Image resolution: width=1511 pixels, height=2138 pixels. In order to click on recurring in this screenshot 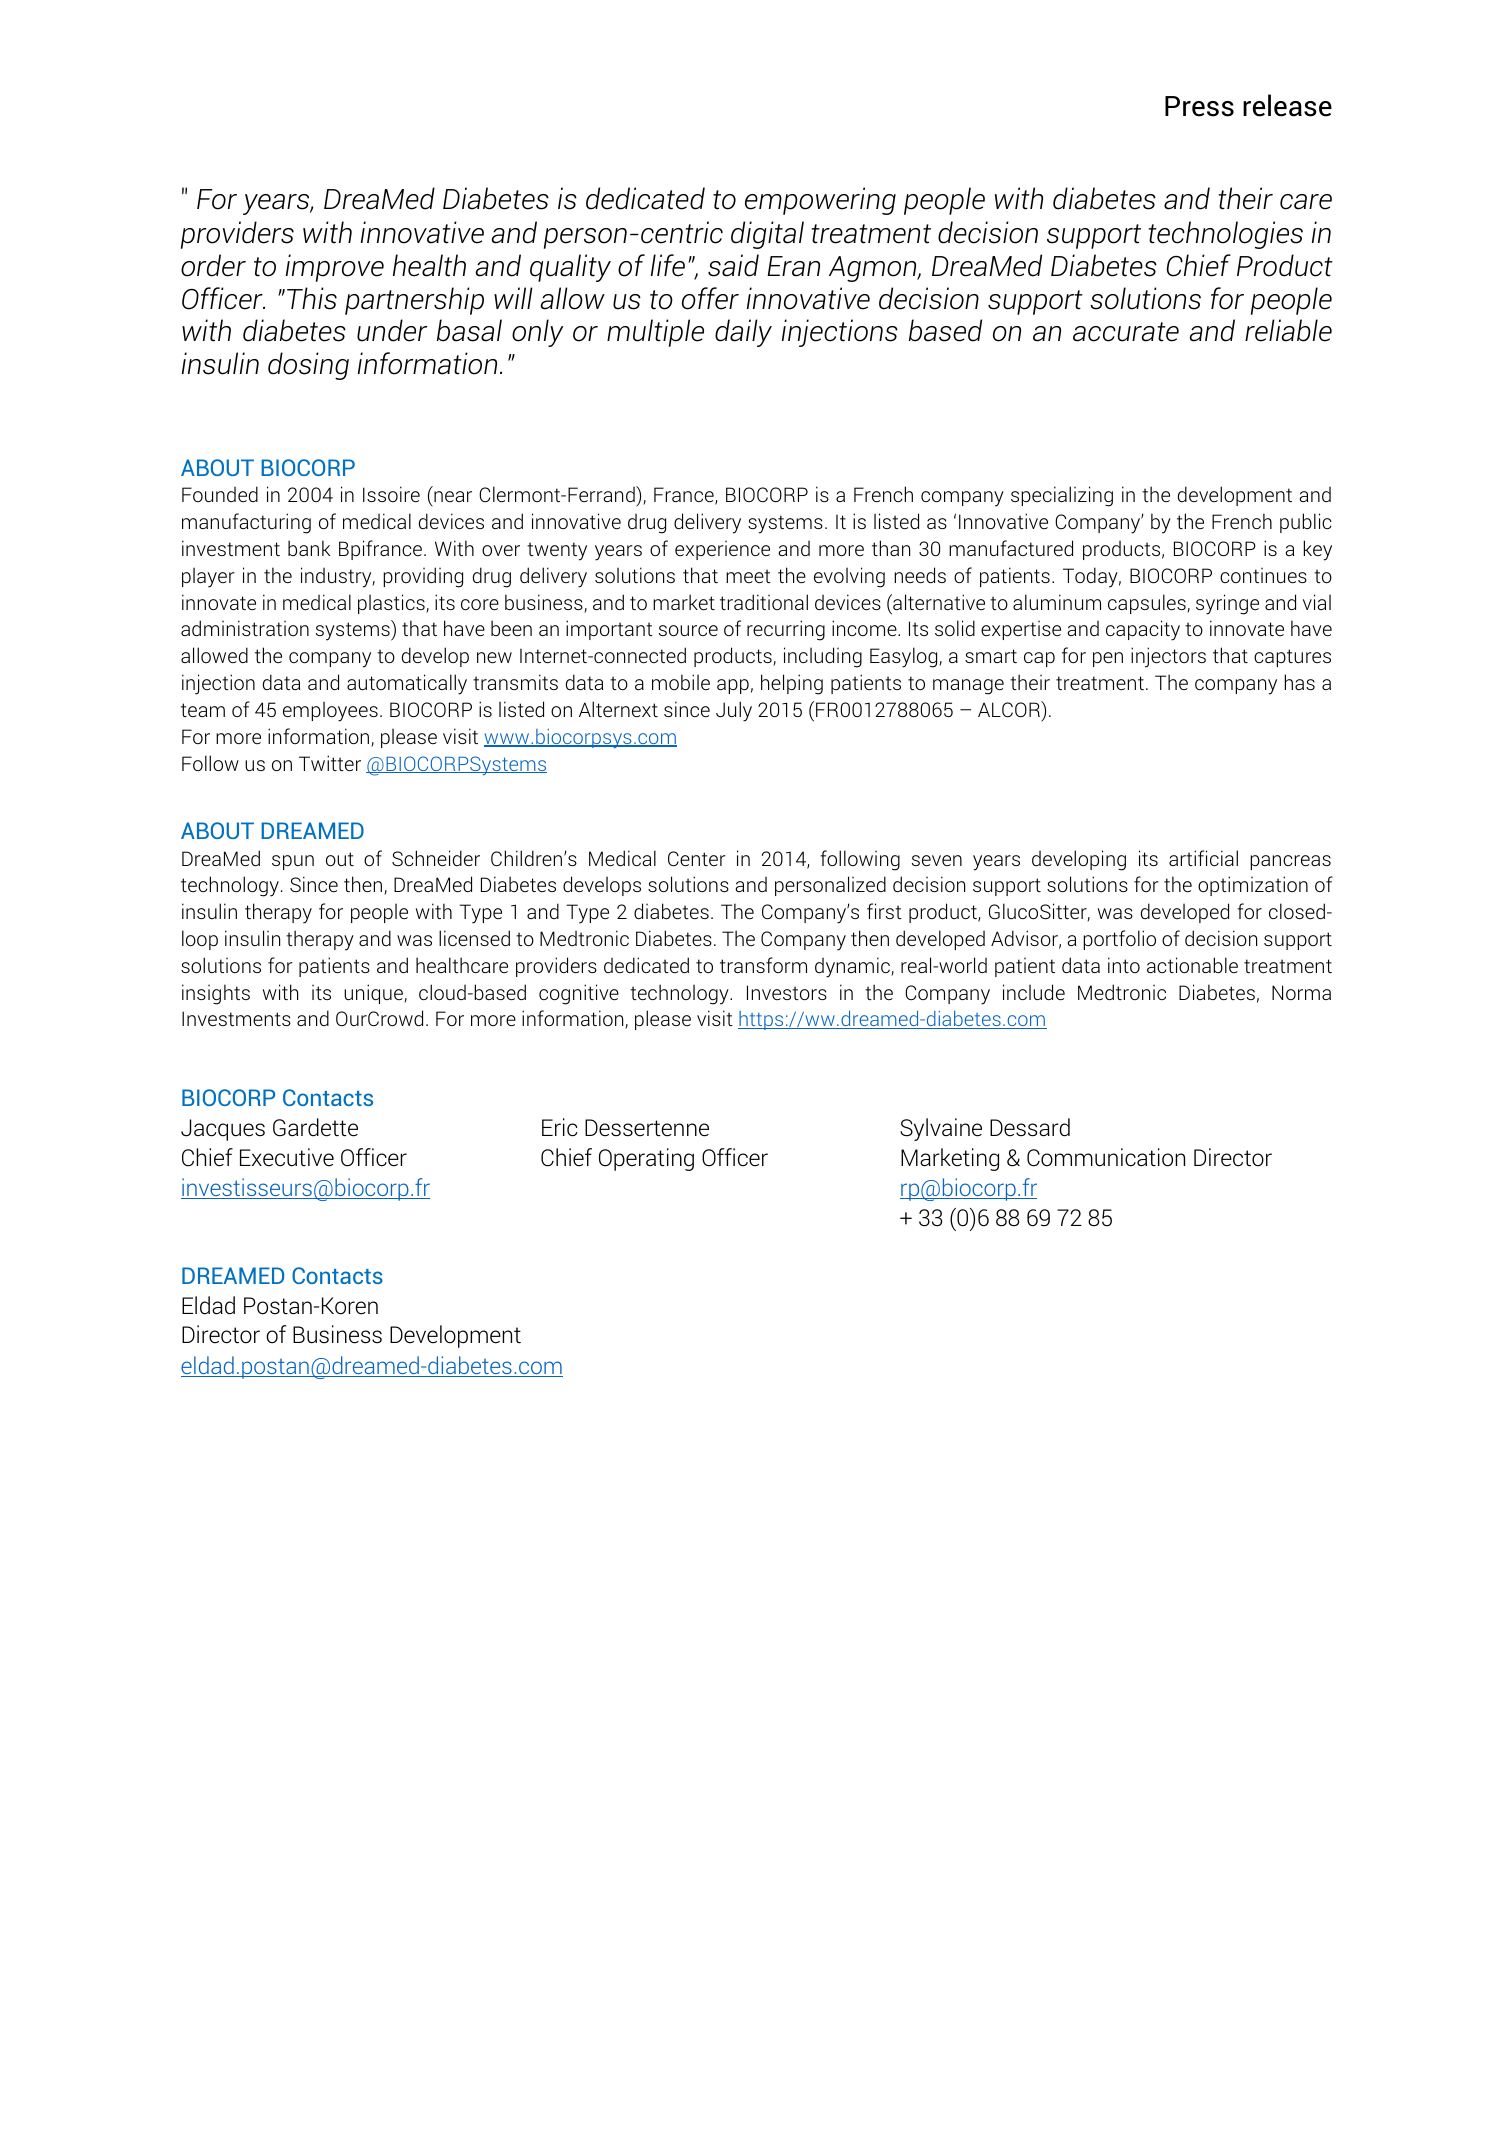, I will do `click(786, 630)`.
